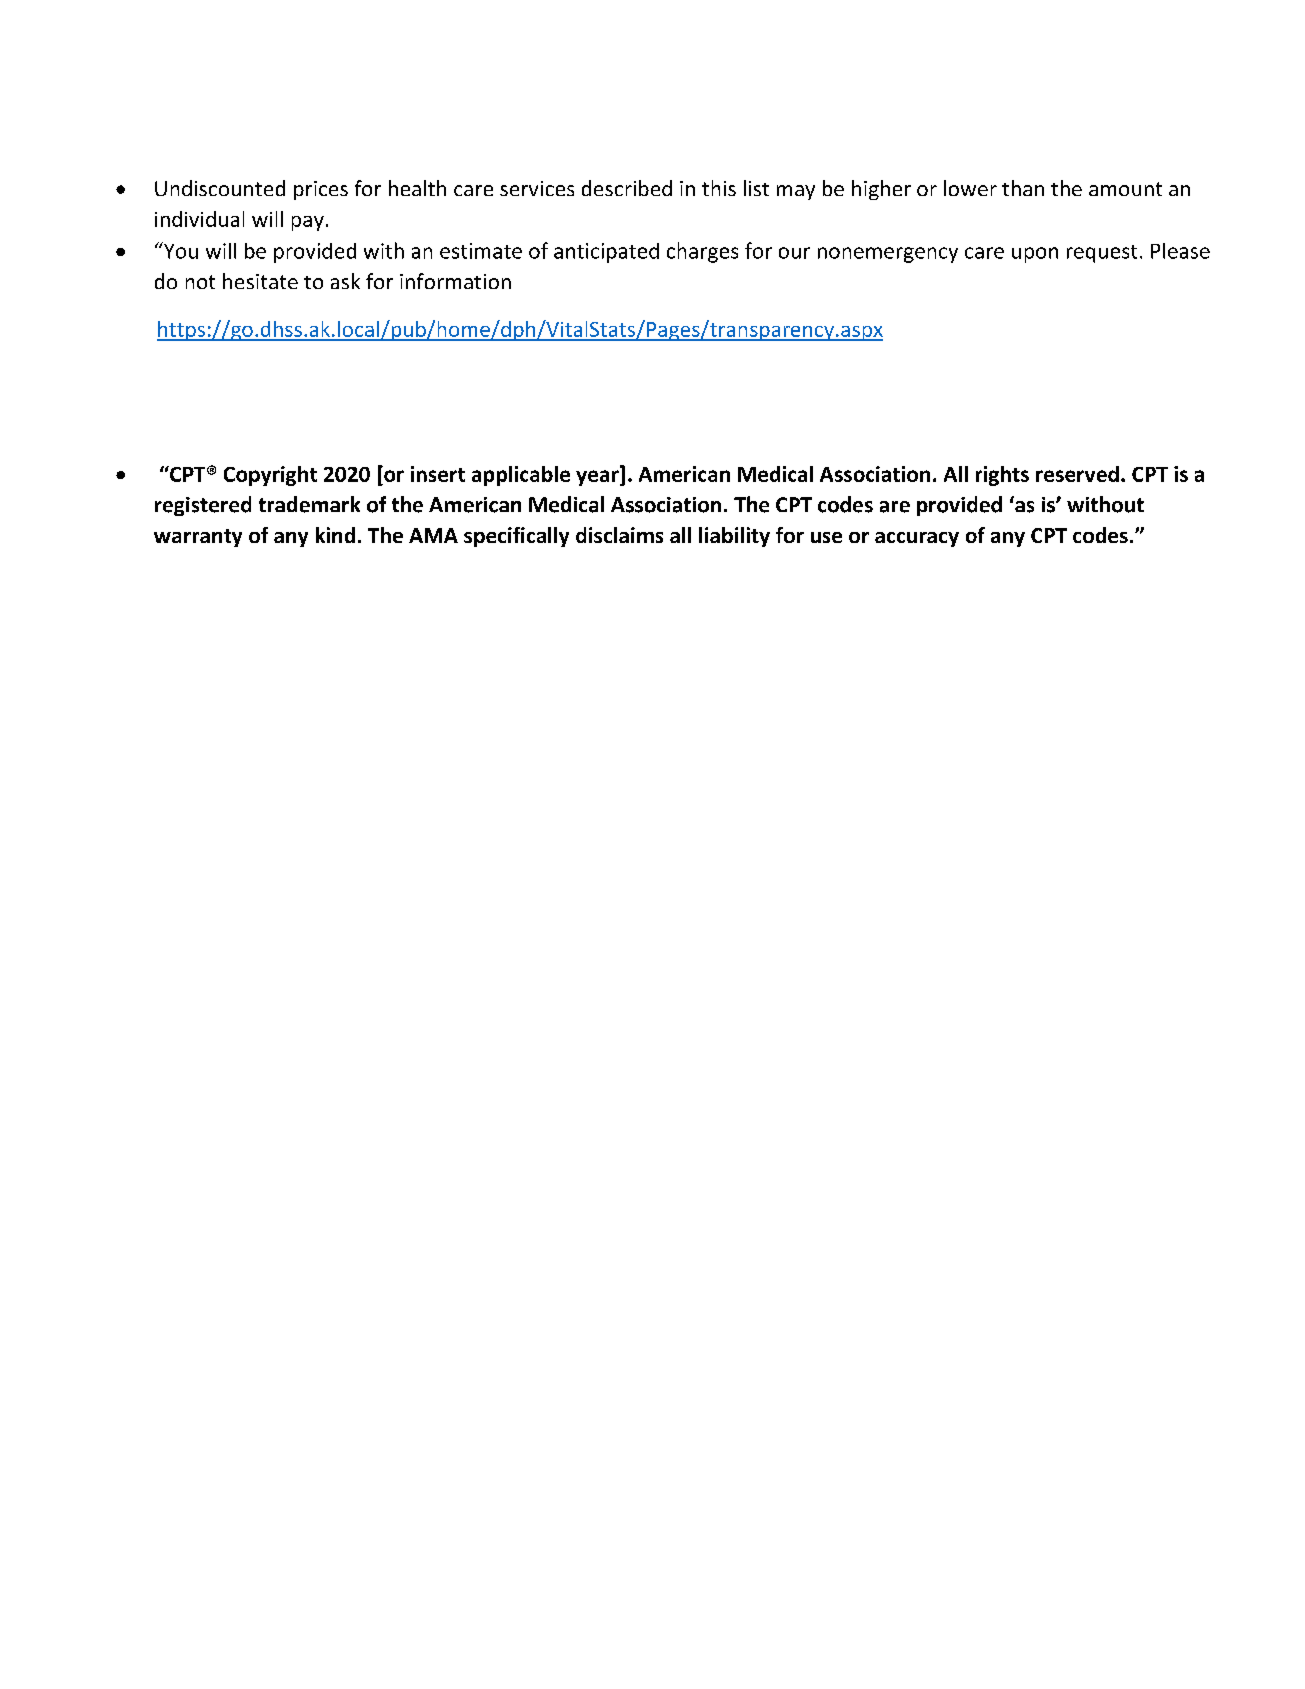 The width and height of the image is (1305, 1689). What do you see at coordinates (719, 188) in the image?
I see `this` at bounding box center [719, 188].
